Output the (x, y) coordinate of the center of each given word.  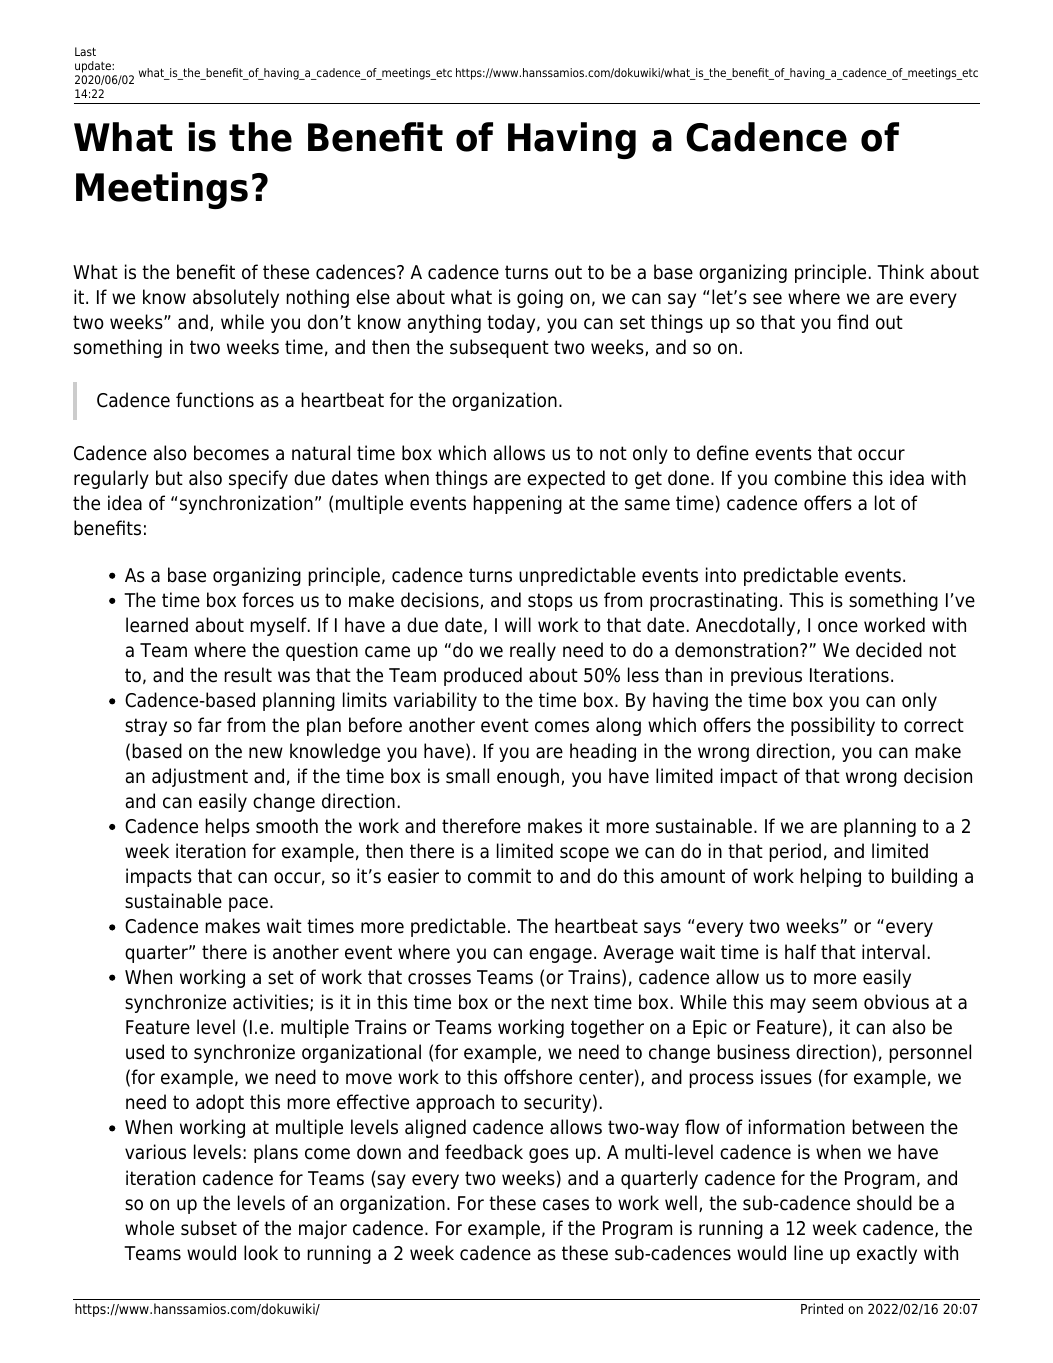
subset (209, 1228)
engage (560, 955)
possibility (833, 726)
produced (483, 676)
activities (272, 1002)
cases (566, 1205)
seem (834, 1004)
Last (85, 51)
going (540, 298)
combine (810, 478)
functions (215, 400)
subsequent (499, 348)
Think (900, 271)
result (248, 675)
